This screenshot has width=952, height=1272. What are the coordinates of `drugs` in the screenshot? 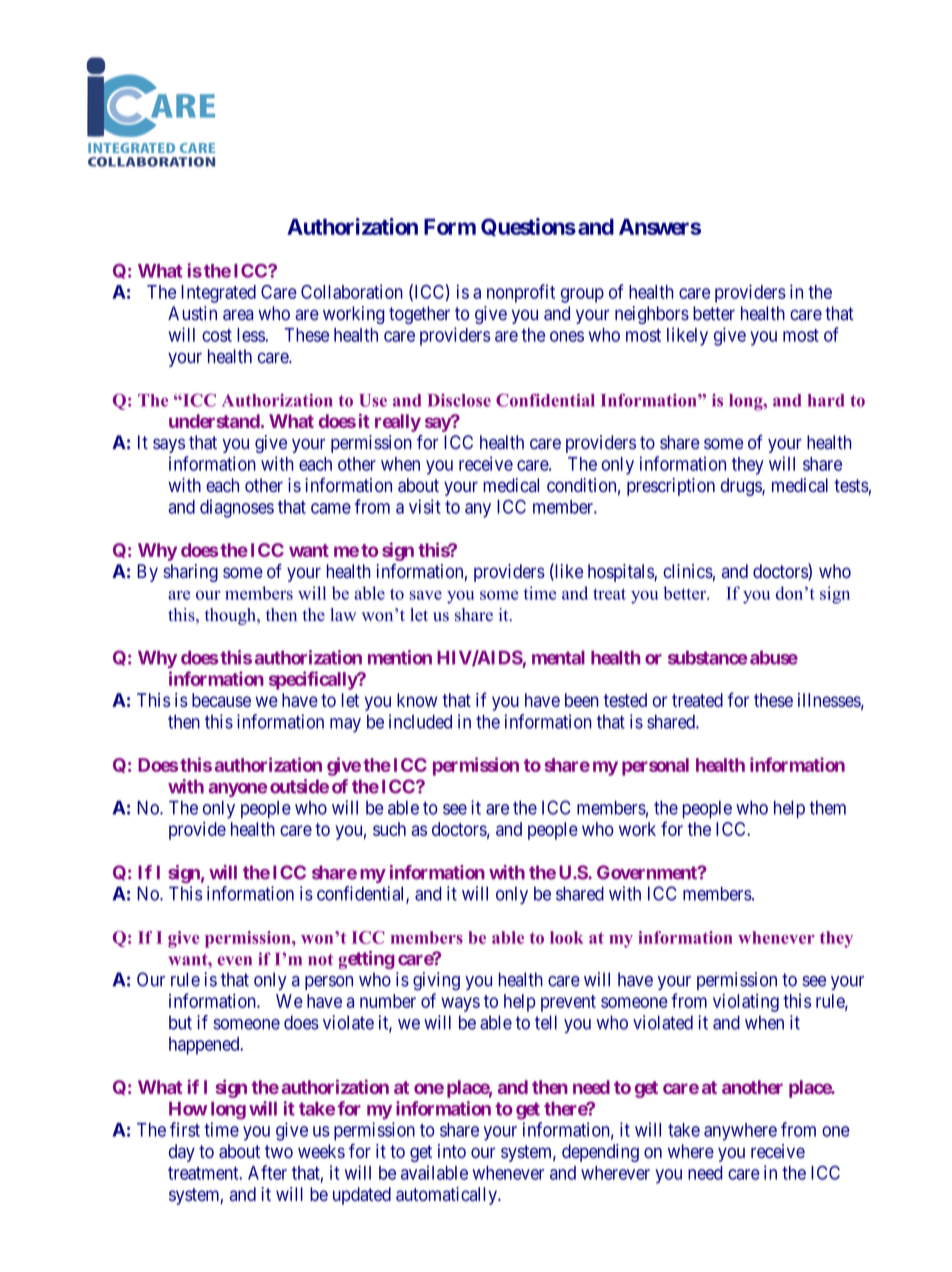 It's located at (742, 487).
